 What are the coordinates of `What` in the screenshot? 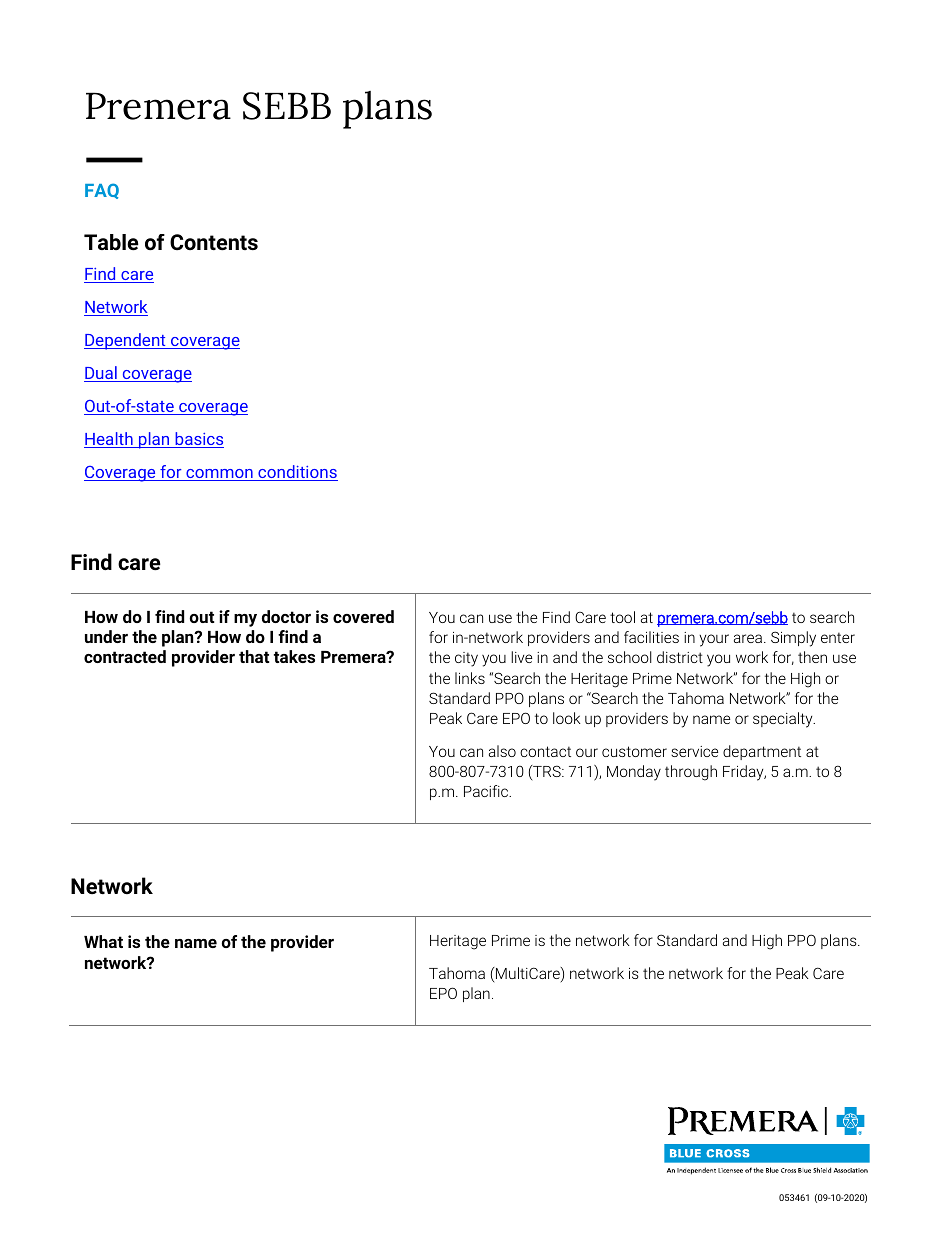 It's located at (103, 941).
